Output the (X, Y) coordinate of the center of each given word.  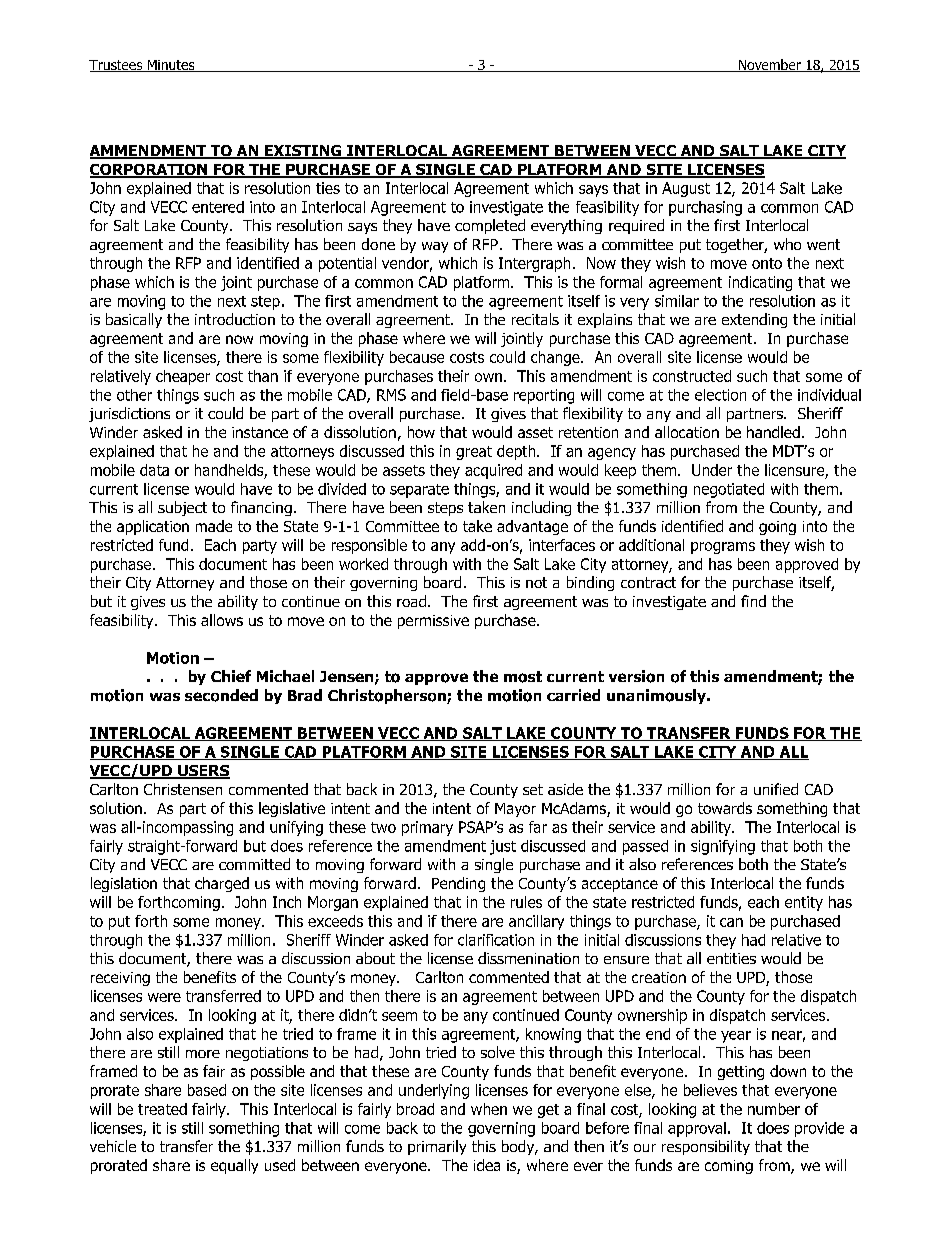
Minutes (171, 66)
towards (725, 808)
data (154, 470)
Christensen (183, 789)
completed (490, 226)
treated (162, 1109)
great (474, 453)
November (769, 65)
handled (773, 432)
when (489, 1109)
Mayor (515, 810)
